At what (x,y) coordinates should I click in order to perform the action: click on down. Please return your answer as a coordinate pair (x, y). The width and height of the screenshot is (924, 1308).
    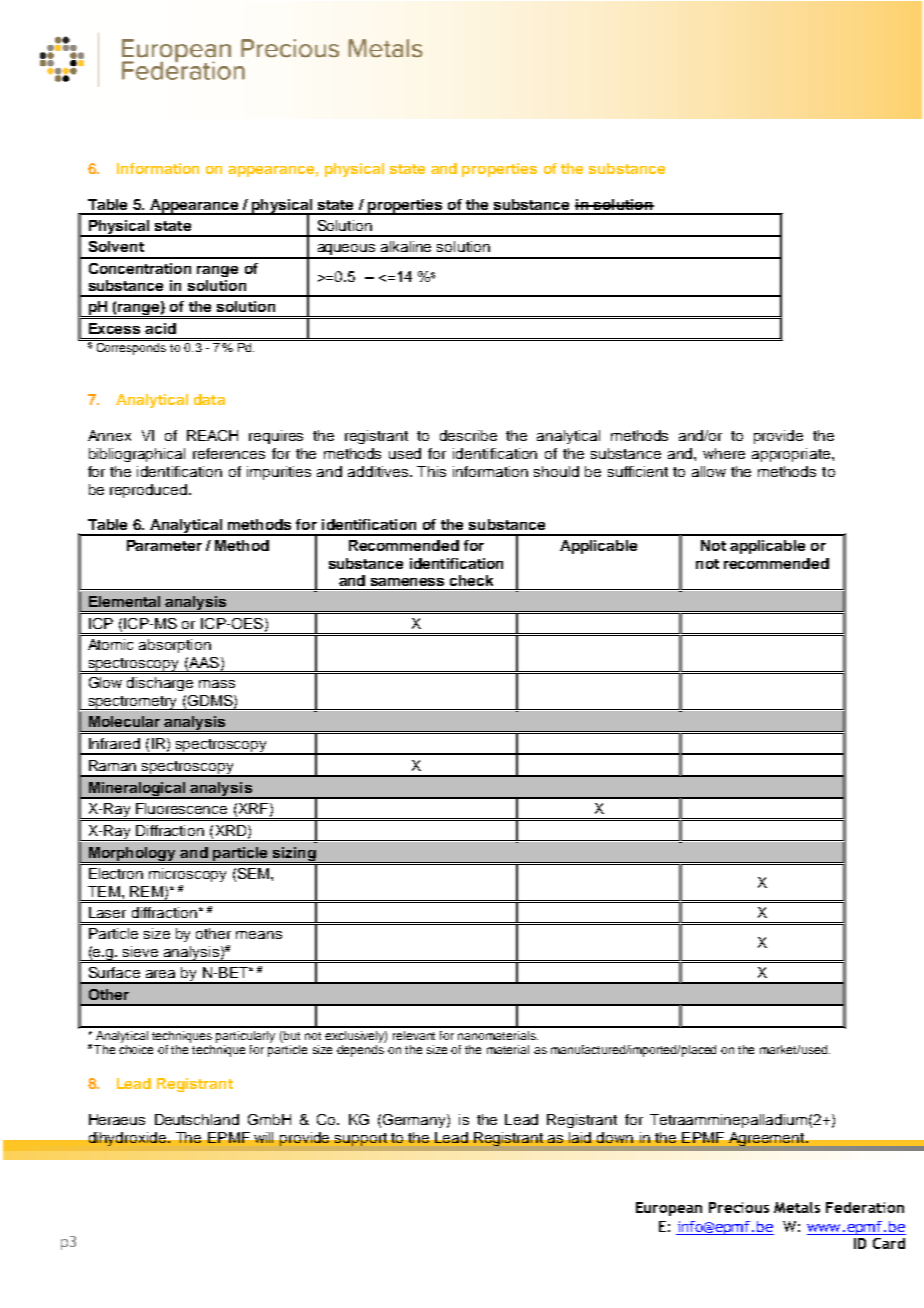
    Looking at the image, I should click on (615, 1137).
